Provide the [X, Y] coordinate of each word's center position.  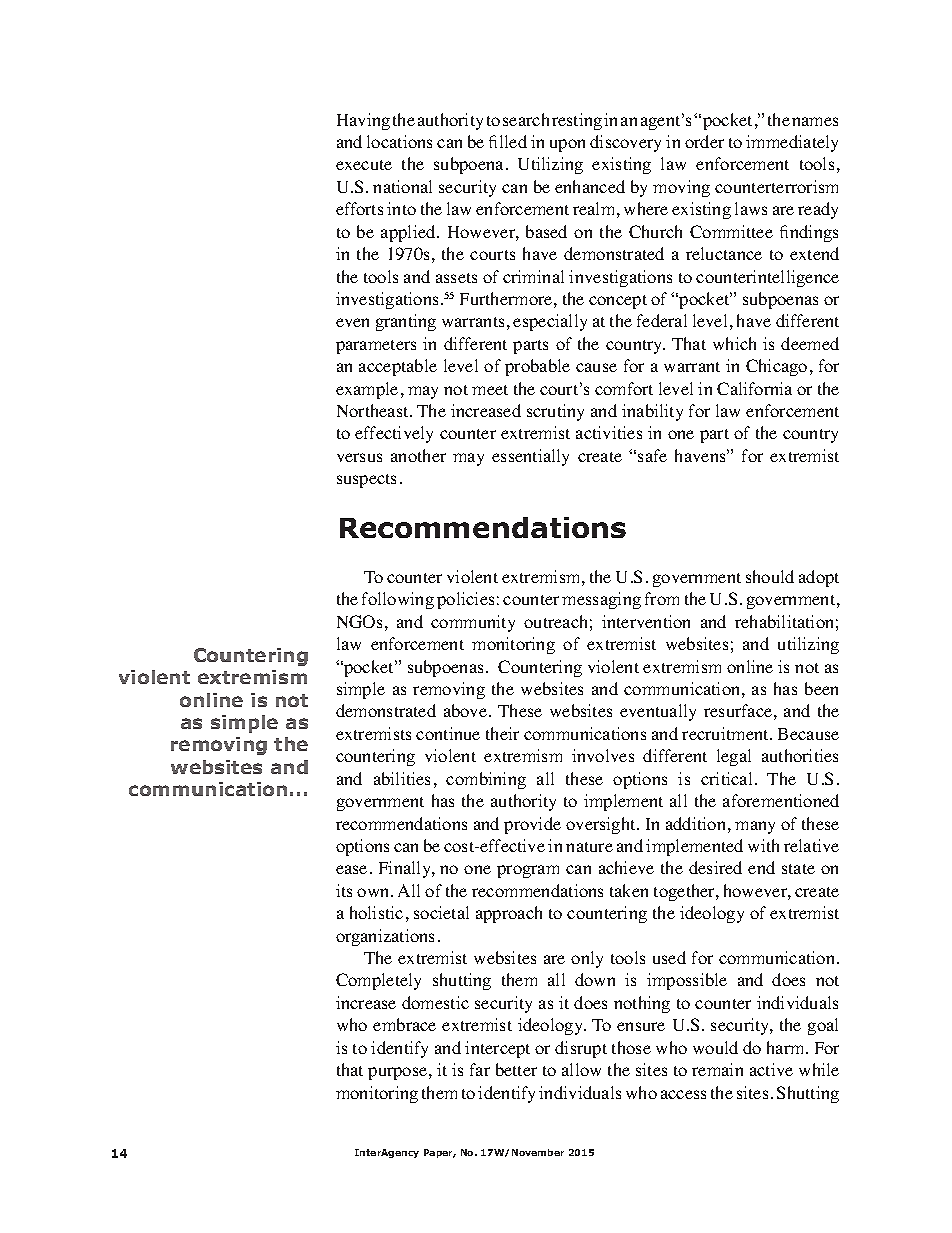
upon [567, 145]
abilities [402, 778]
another [418, 455]
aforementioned [781, 800]
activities [609, 432]
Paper [440, 1153]
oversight [602, 825]
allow [581, 1069]
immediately [792, 143]
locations [399, 141]
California [754, 388]
